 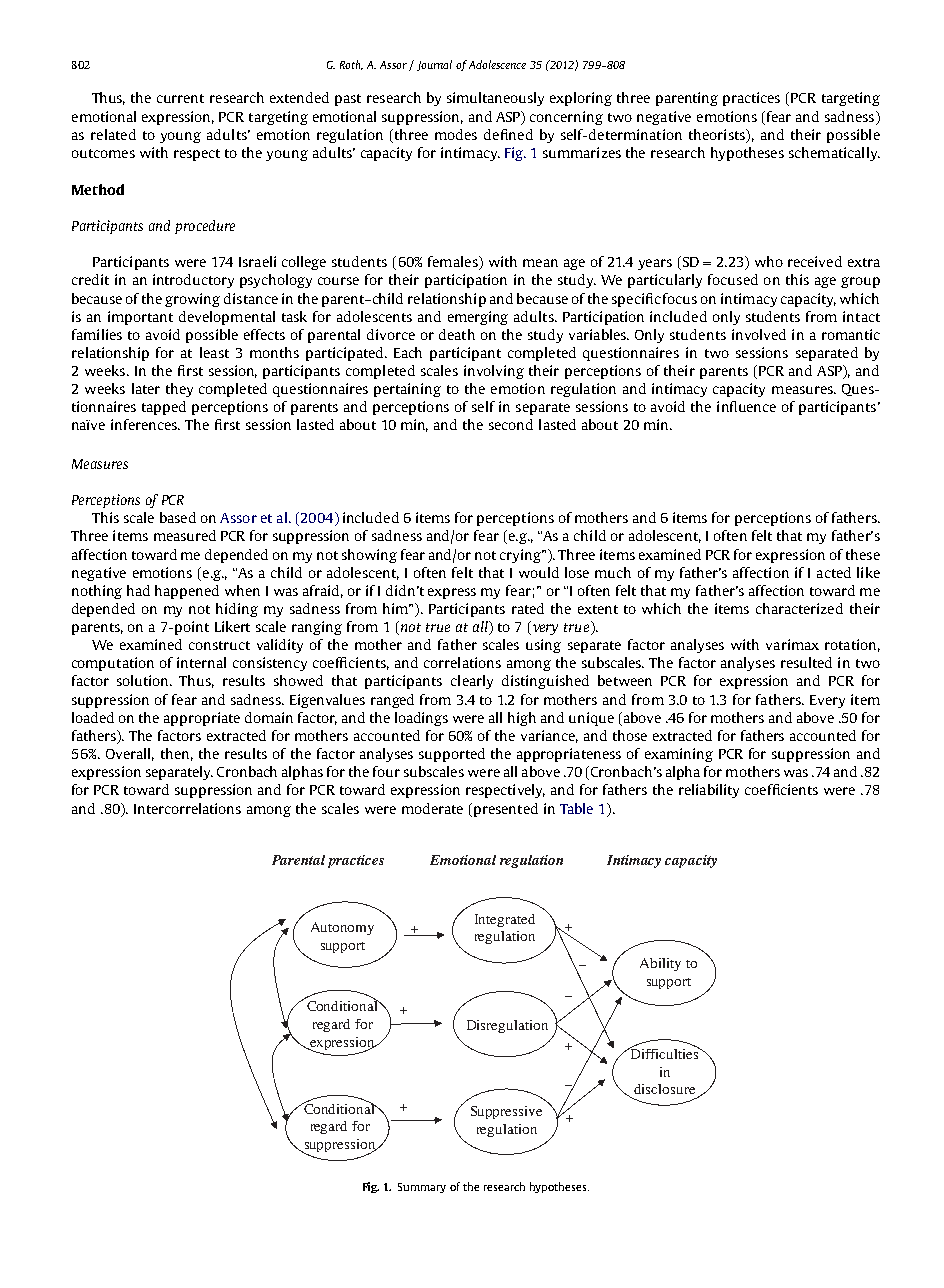 What do you see at coordinates (506, 1112) in the screenshot?
I see `Suppressive` at bounding box center [506, 1112].
